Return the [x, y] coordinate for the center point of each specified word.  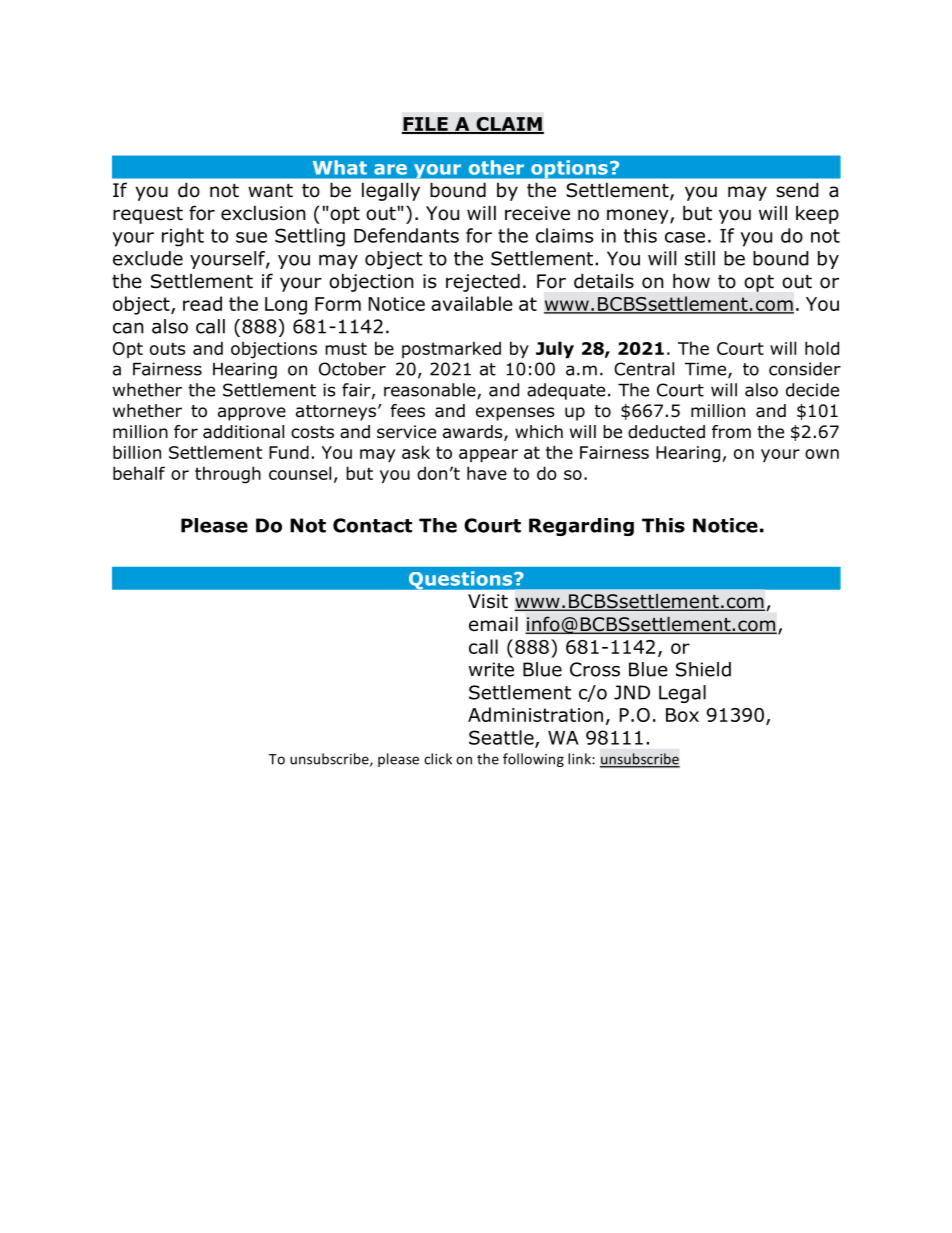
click [438, 759]
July [555, 349]
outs [167, 348]
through [228, 475]
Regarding [581, 527]
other [496, 167]
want [270, 191]
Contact [372, 525]
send [797, 190]
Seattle [502, 738]
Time [707, 370]
